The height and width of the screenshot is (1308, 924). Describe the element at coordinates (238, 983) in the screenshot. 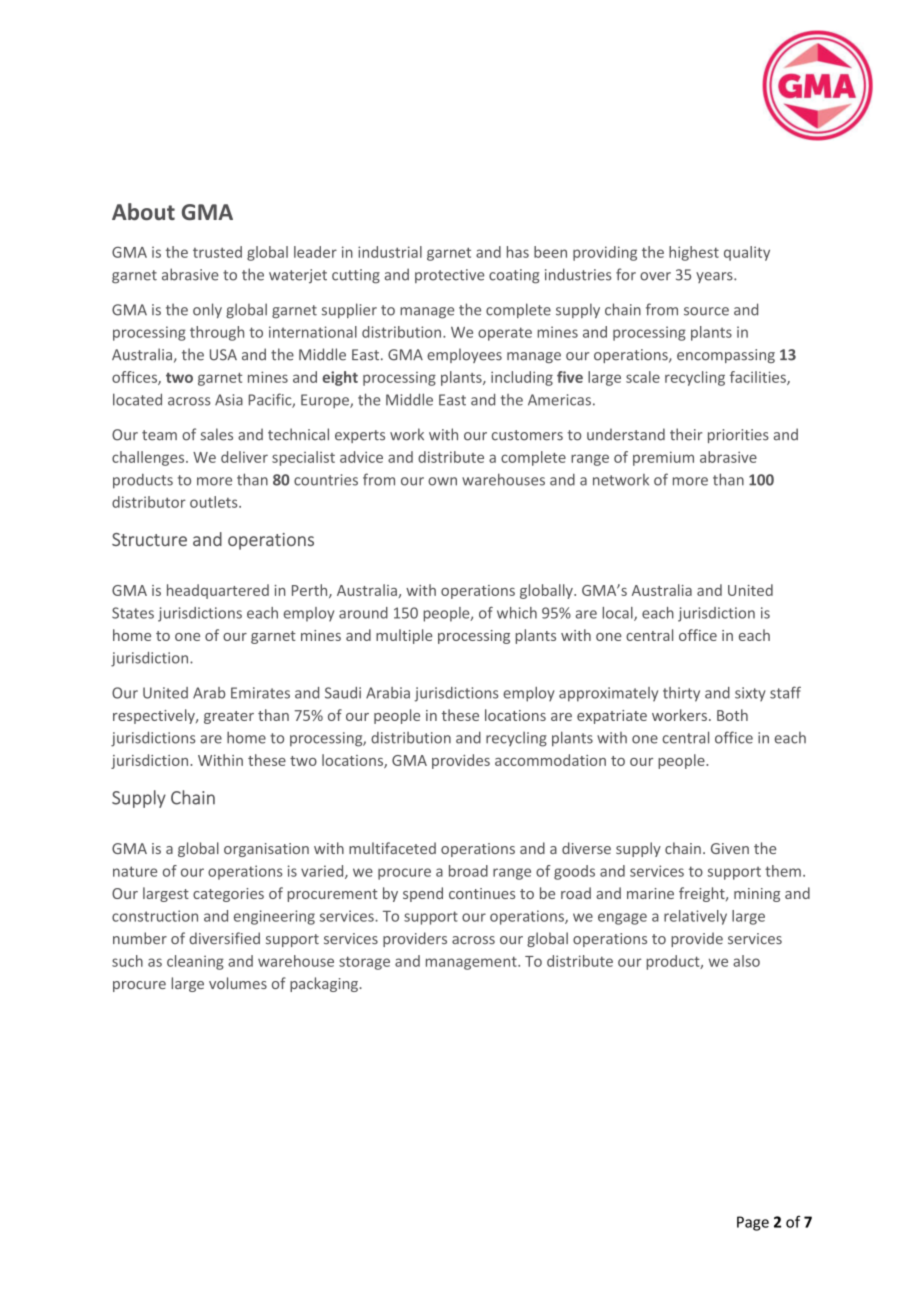

I see `volumes` at that location.
